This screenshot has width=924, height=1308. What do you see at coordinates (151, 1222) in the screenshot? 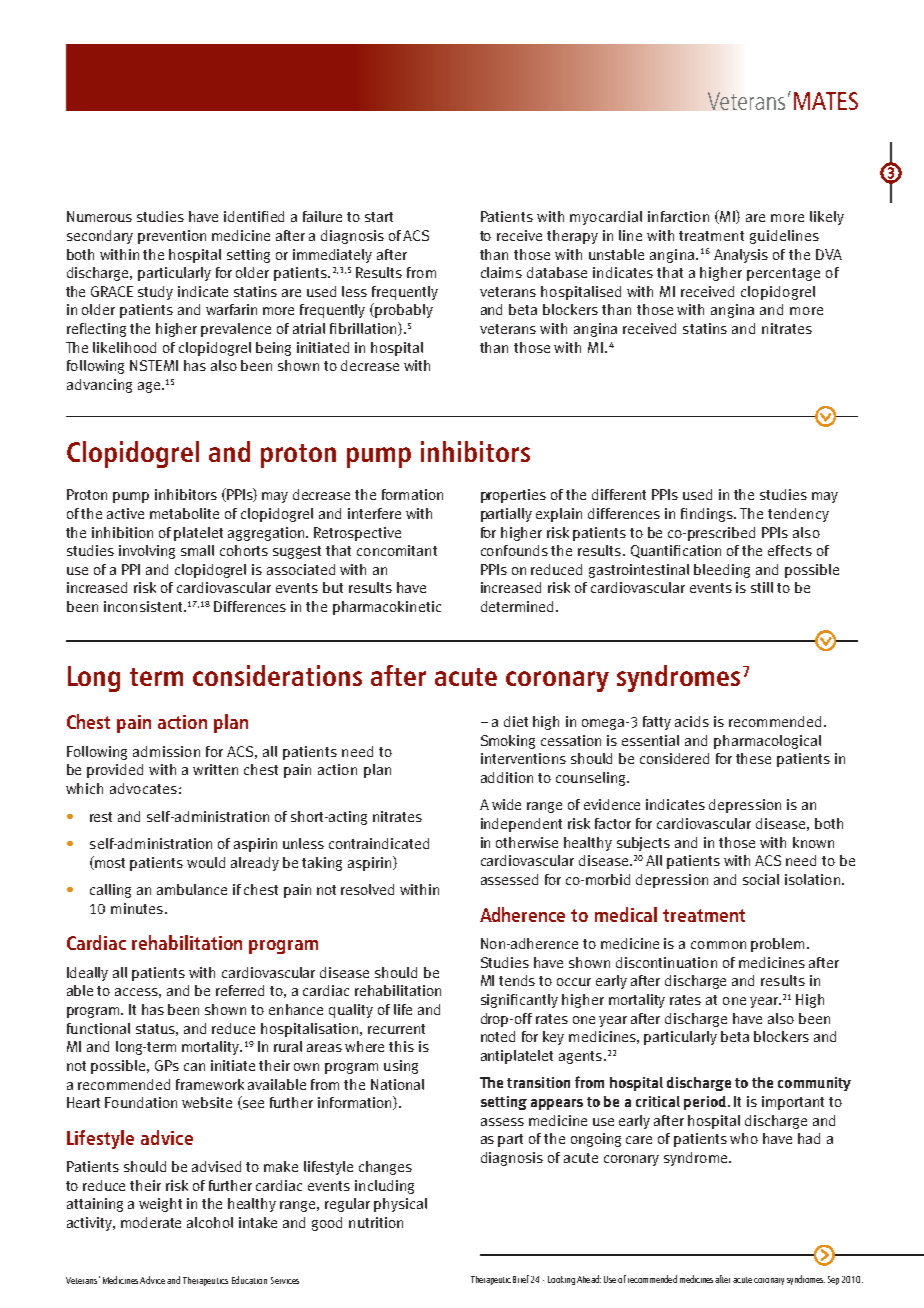
I see `moderate` at bounding box center [151, 1222].
